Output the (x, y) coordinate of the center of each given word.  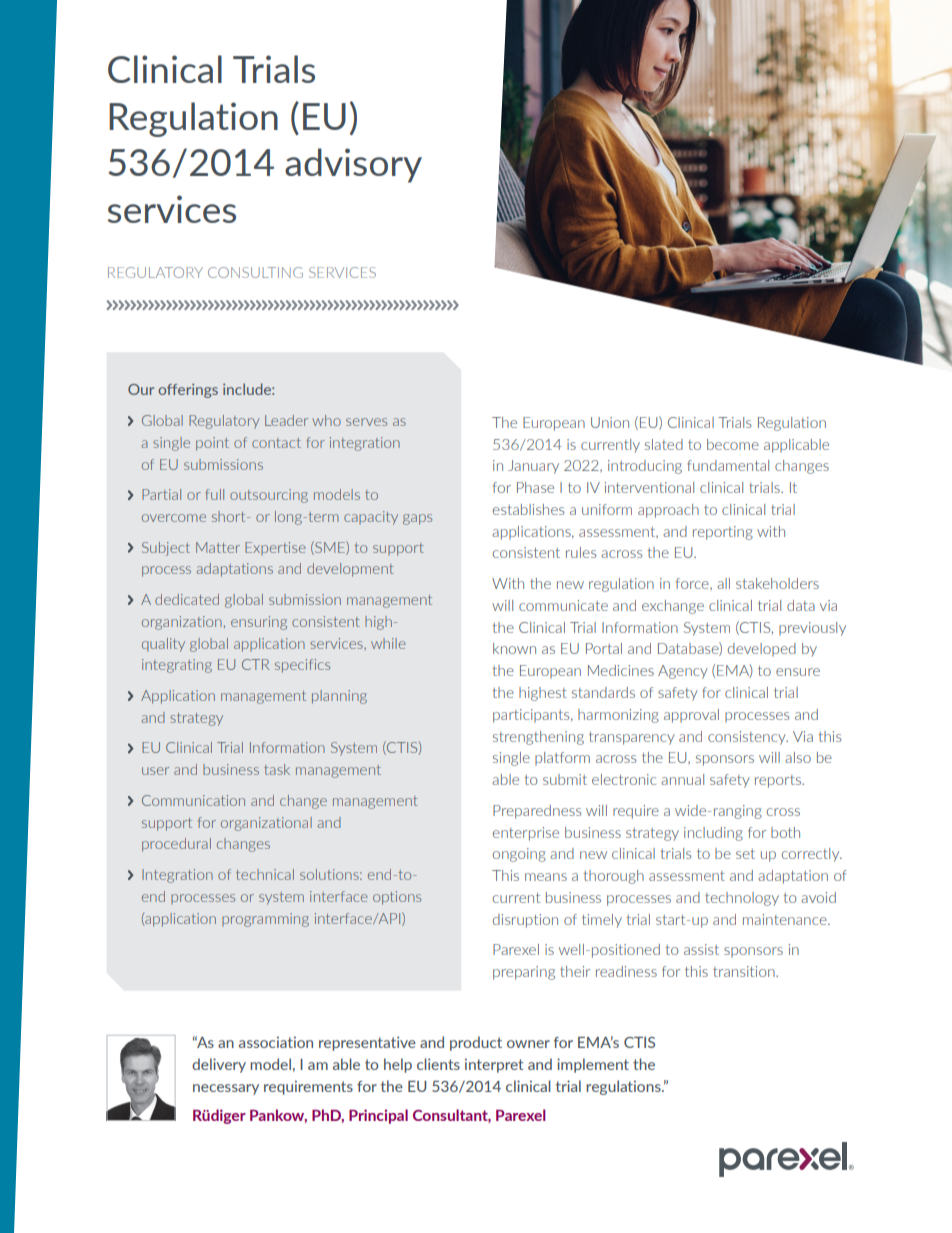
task (277, 769)
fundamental (728, 465)
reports (779, 781)
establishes (528, 509)
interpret (494, 1065)
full (215, 494)
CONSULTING (255, 272)
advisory (353, 165)
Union (610, 422)
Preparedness (537, 812)
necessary (226, 1089)
